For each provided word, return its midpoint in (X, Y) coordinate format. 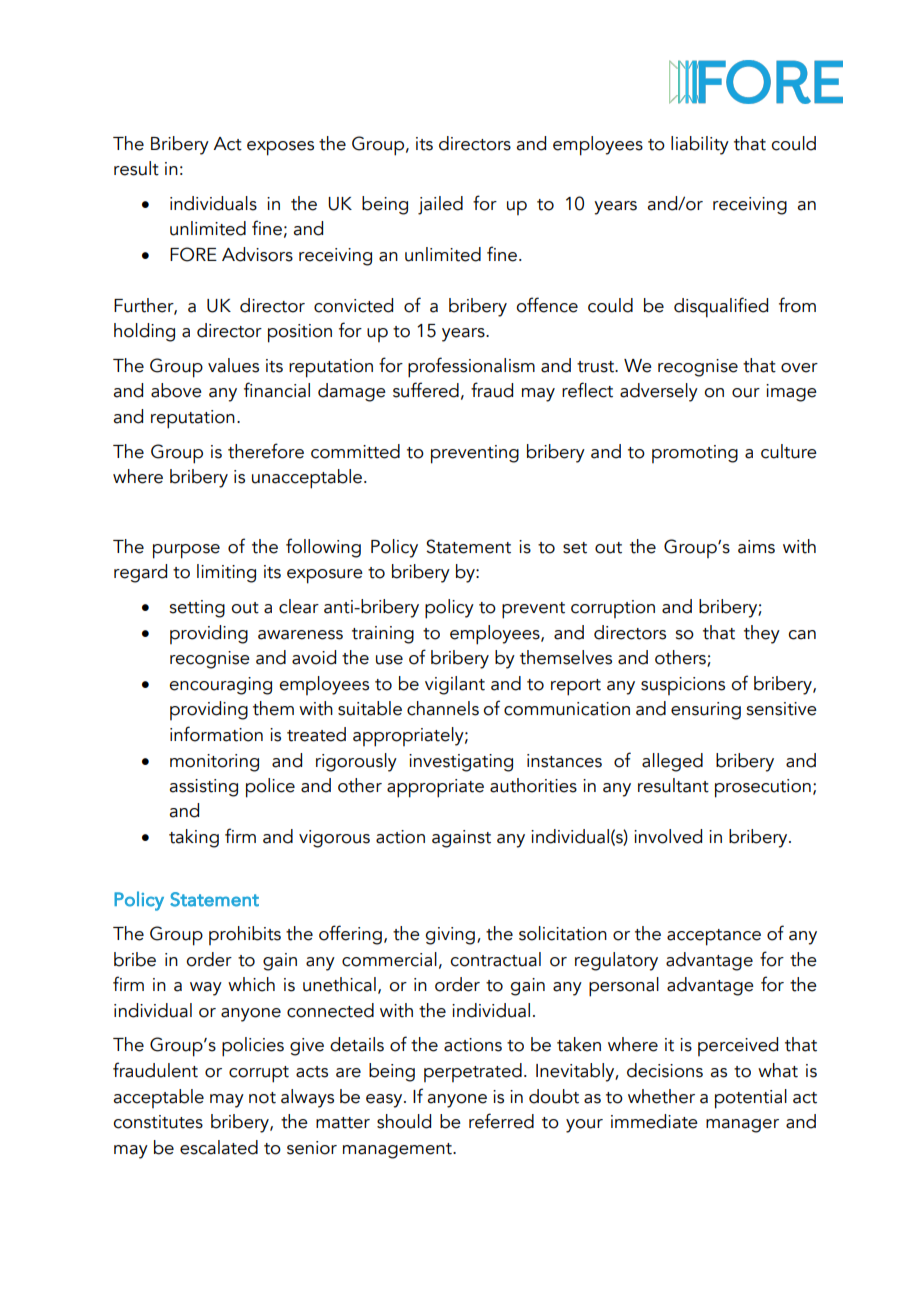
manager (742, 1126)
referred (501, 1121)
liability (700, 145)
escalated (219, 1147)
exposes (280, 148)
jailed (440, 205)
